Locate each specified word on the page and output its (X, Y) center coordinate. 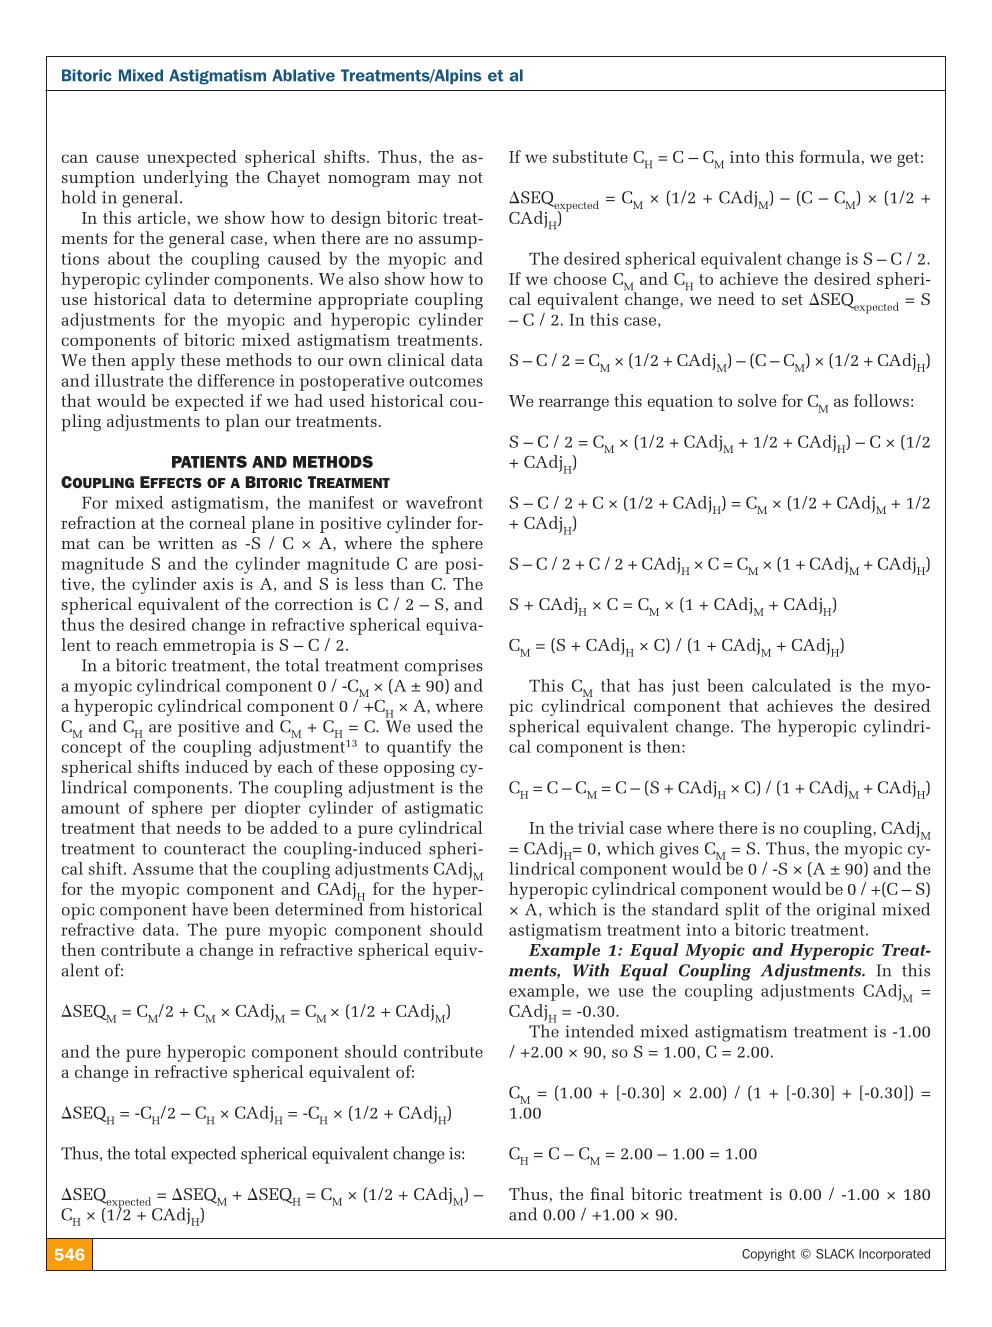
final (607, 1193)
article (162, 217)
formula (830, 156)
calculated (791, 685)
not (470, 177)
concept (92, 749)
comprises (444, 667)
